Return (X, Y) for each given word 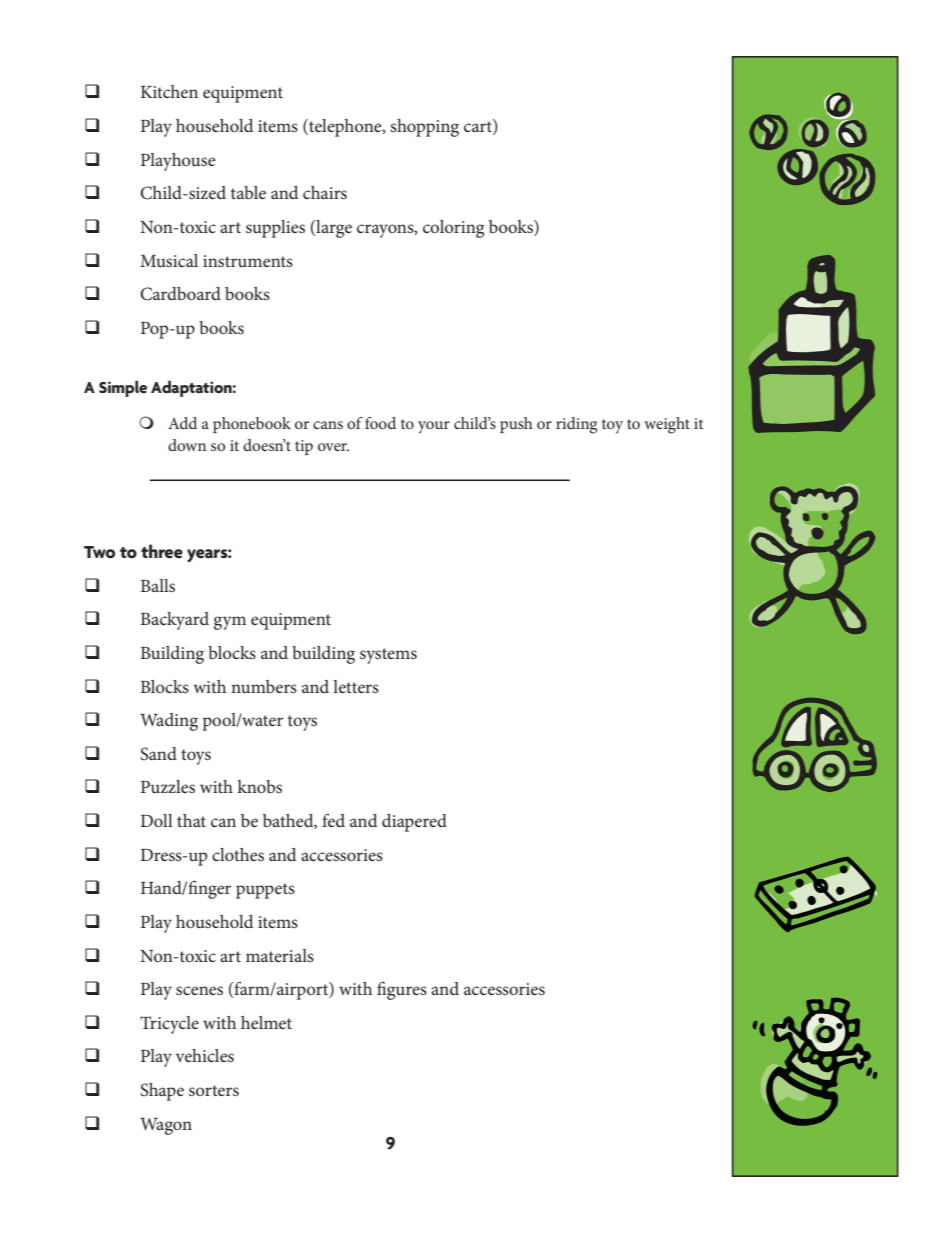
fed (333, 820)
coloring (453, 229)
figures (402, 990)
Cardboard (180, 294)
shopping (424, 128)
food (380, 423)
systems (388, 656)
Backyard (174, 621)
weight (667, 425)
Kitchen (169, 91)
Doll (156, 820)
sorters (214, 1090)
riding (576, 425)
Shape (162, 1092)
